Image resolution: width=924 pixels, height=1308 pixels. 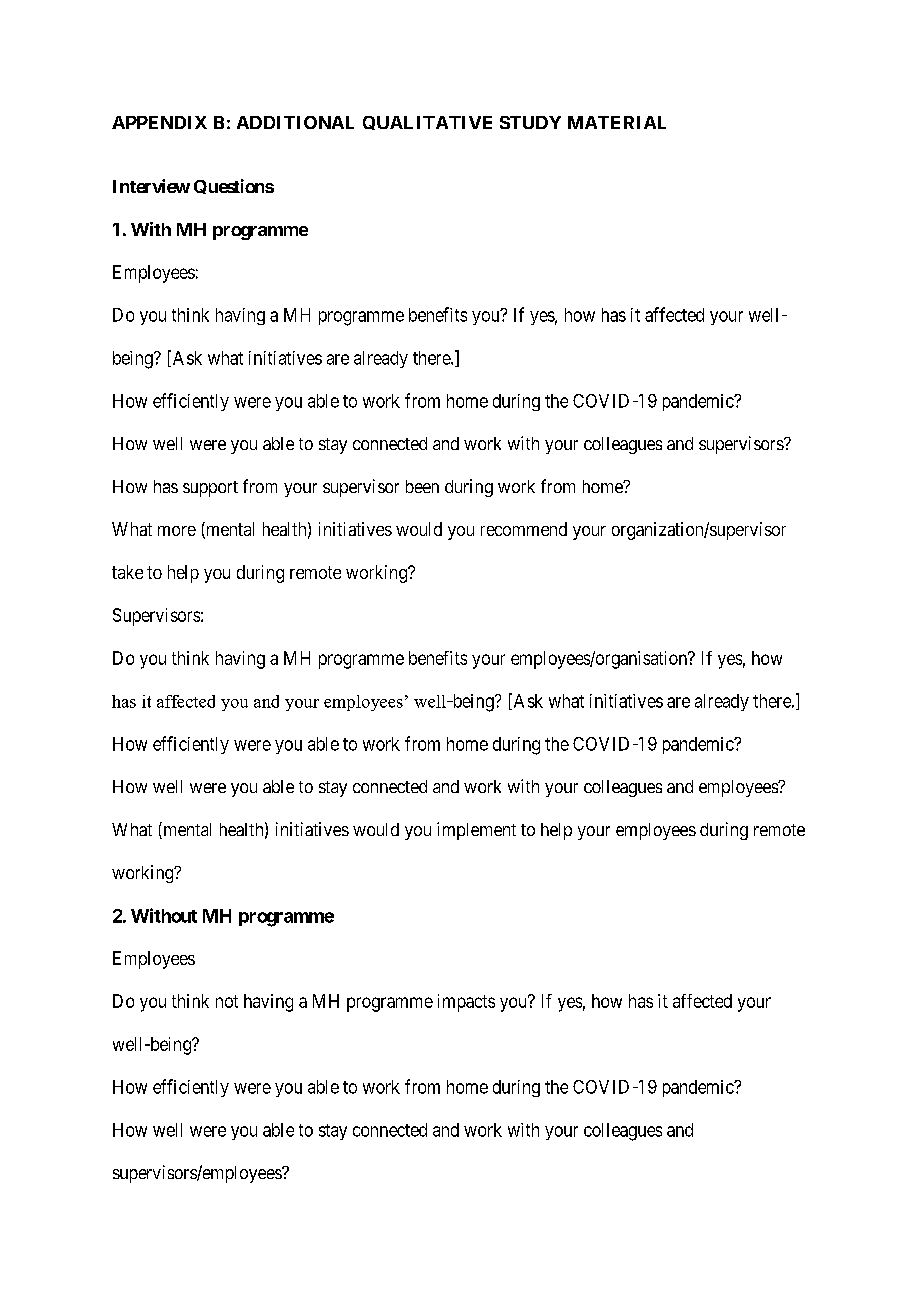 What do you see at coordinates (227, 1001) in the document?
I see `not` at bounding box center [227, 1001].
